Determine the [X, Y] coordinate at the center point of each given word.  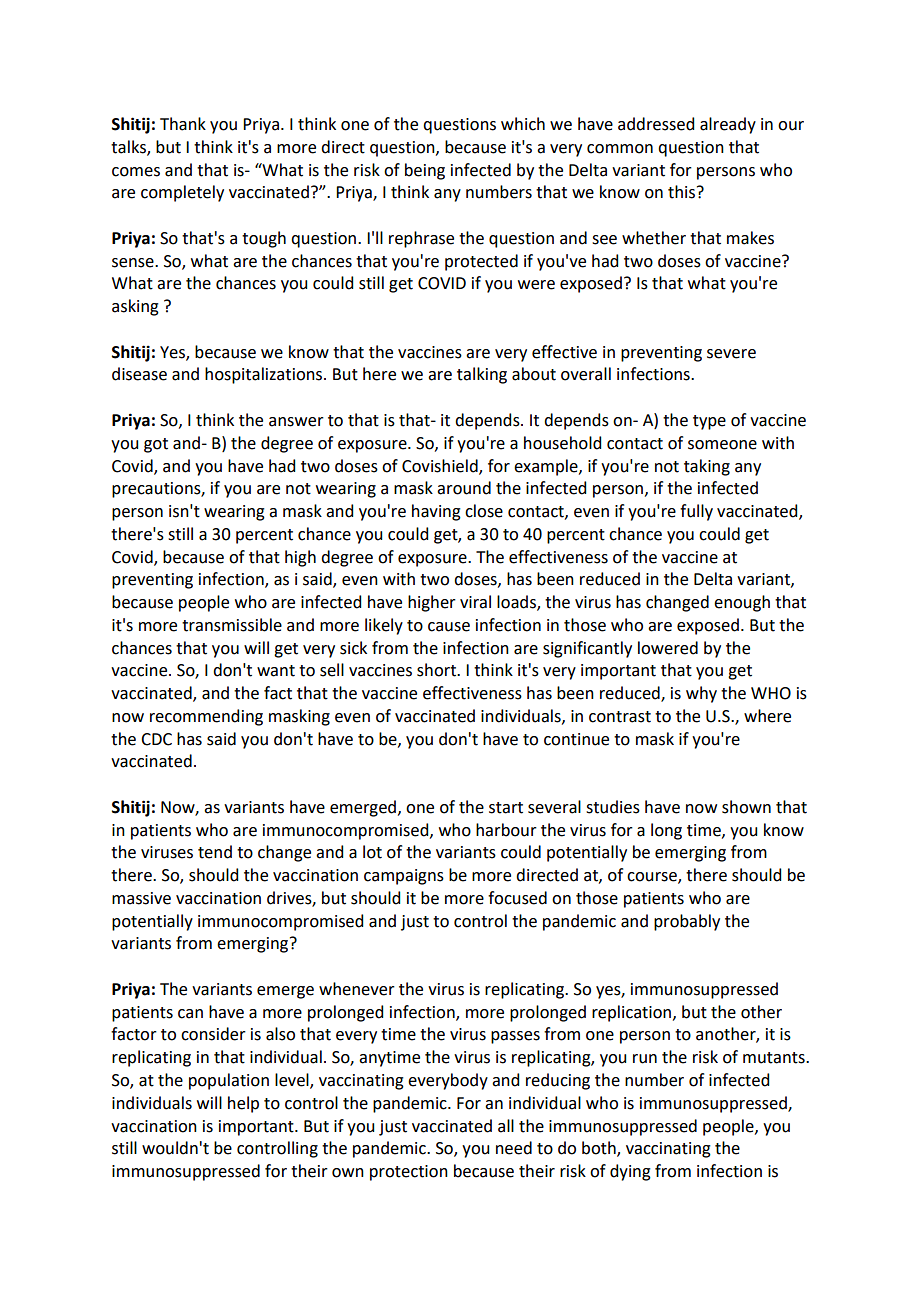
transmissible [232, 625]
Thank [183, 124]
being [425, 171]
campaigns [404, 877]
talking [482, 375]
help [243, 1104]
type [709, 422]
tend [215, 852]
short [437, 670]
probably [687, 922]
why [701, 694]
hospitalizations [265, 375]
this [683, 192]
